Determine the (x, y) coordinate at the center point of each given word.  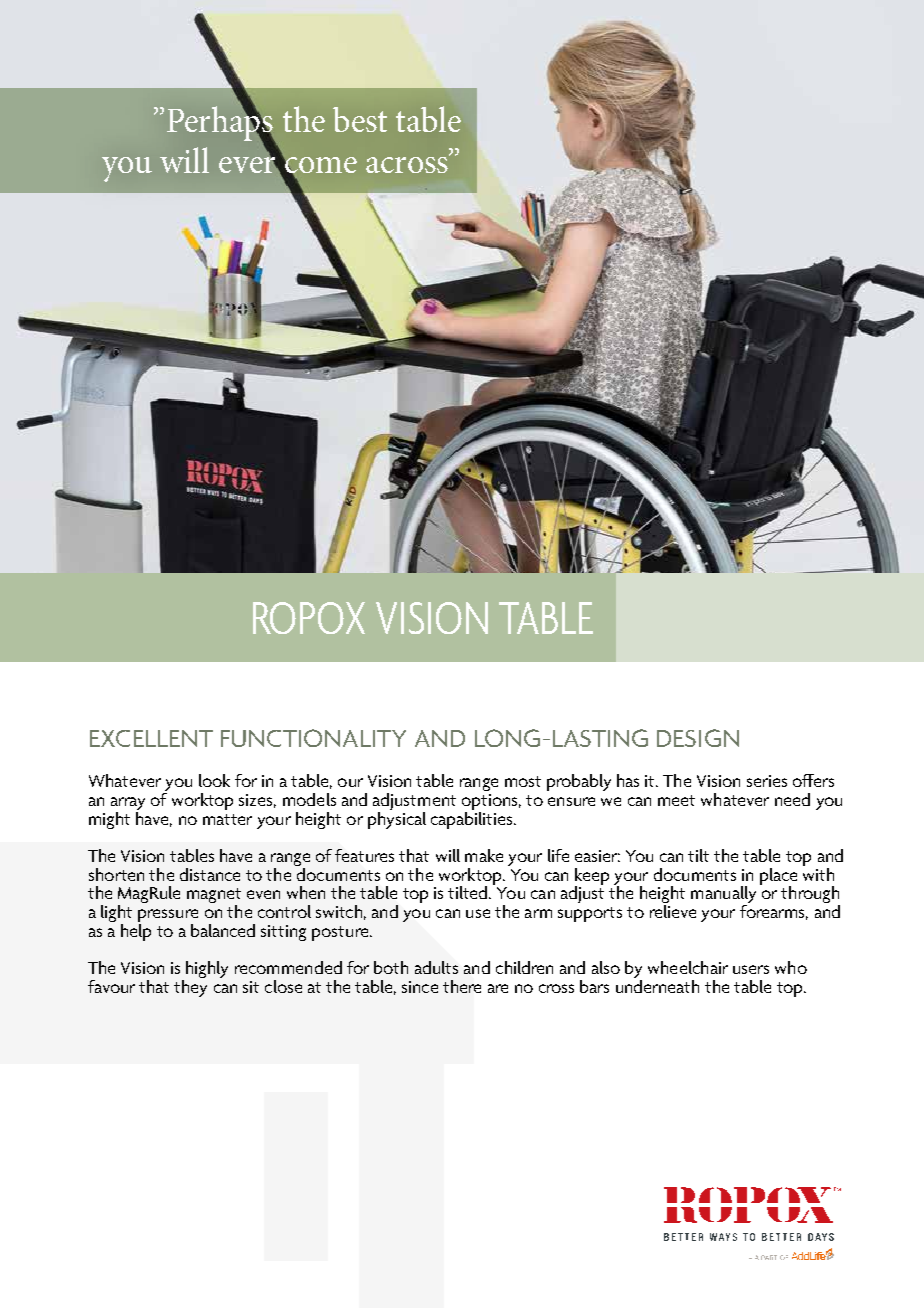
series (767, 781)
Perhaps (221, 123)
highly (207, 969)
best (360, 119)
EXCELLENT (151, 738)
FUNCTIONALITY (313, 738)
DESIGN (698, 738)
